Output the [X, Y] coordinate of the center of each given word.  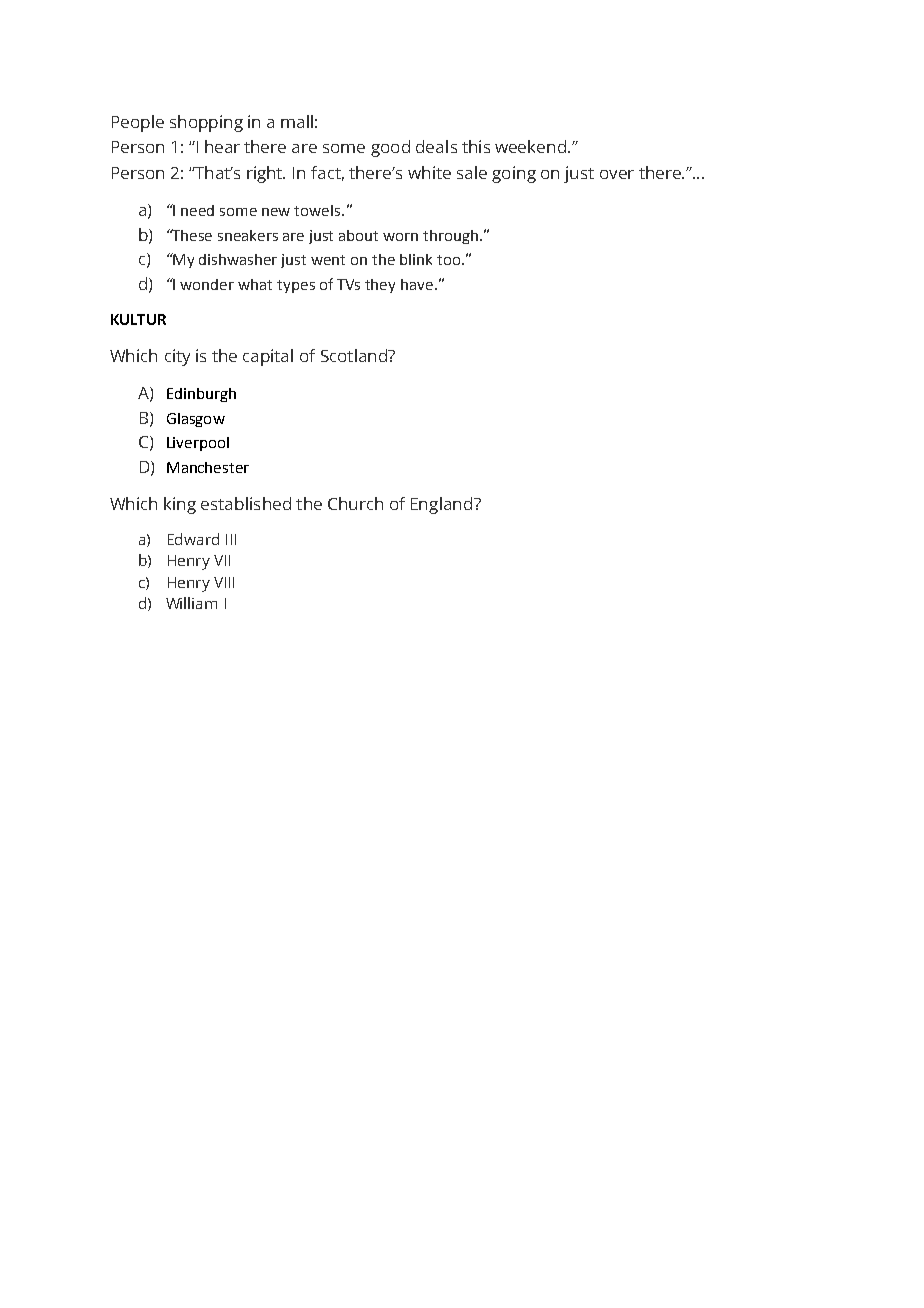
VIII [224, 582]
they [380, 286]
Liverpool [198, 444]
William [191, 603]
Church [355, 503]
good [390, 148]
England [443, 505]
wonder [207, 284]
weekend [532, 146]
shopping [206, 123]
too [448, 260]
